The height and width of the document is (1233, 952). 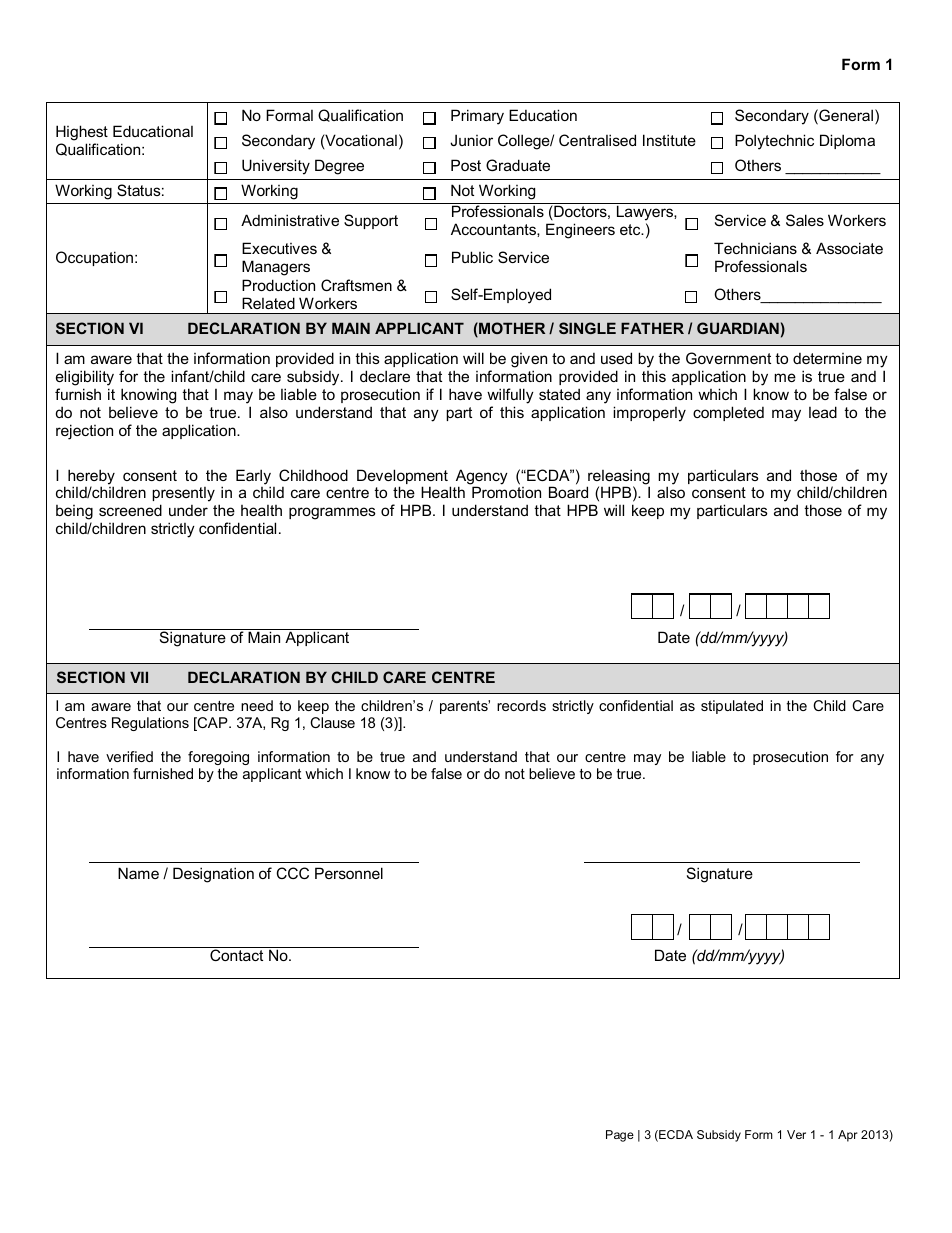 What do you see at coordinates (510, 396) in the document?
I see `wilfully` at bounding box center [510, 396].
